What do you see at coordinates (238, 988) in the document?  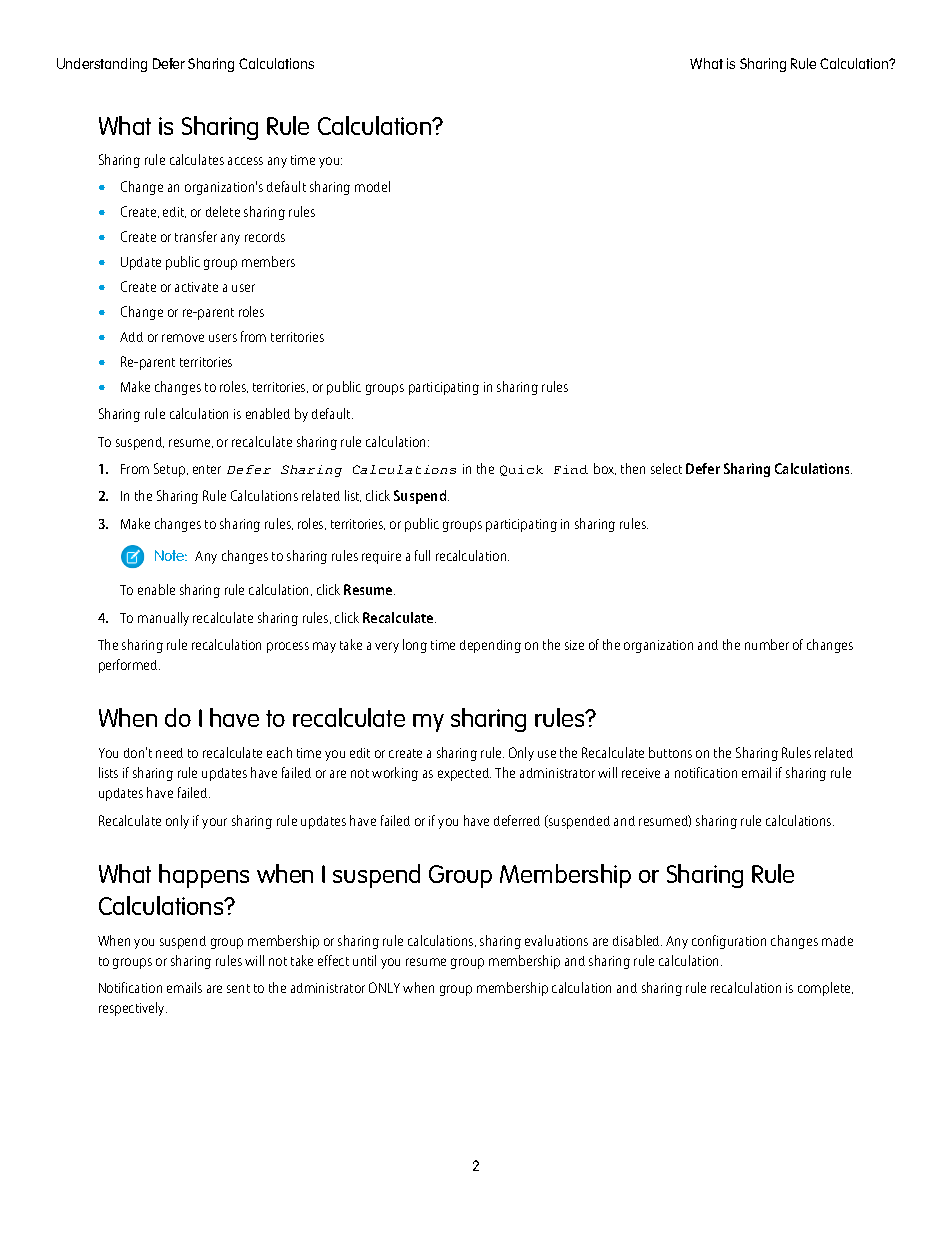 I see `sent` at bounding box center [238, 988].
